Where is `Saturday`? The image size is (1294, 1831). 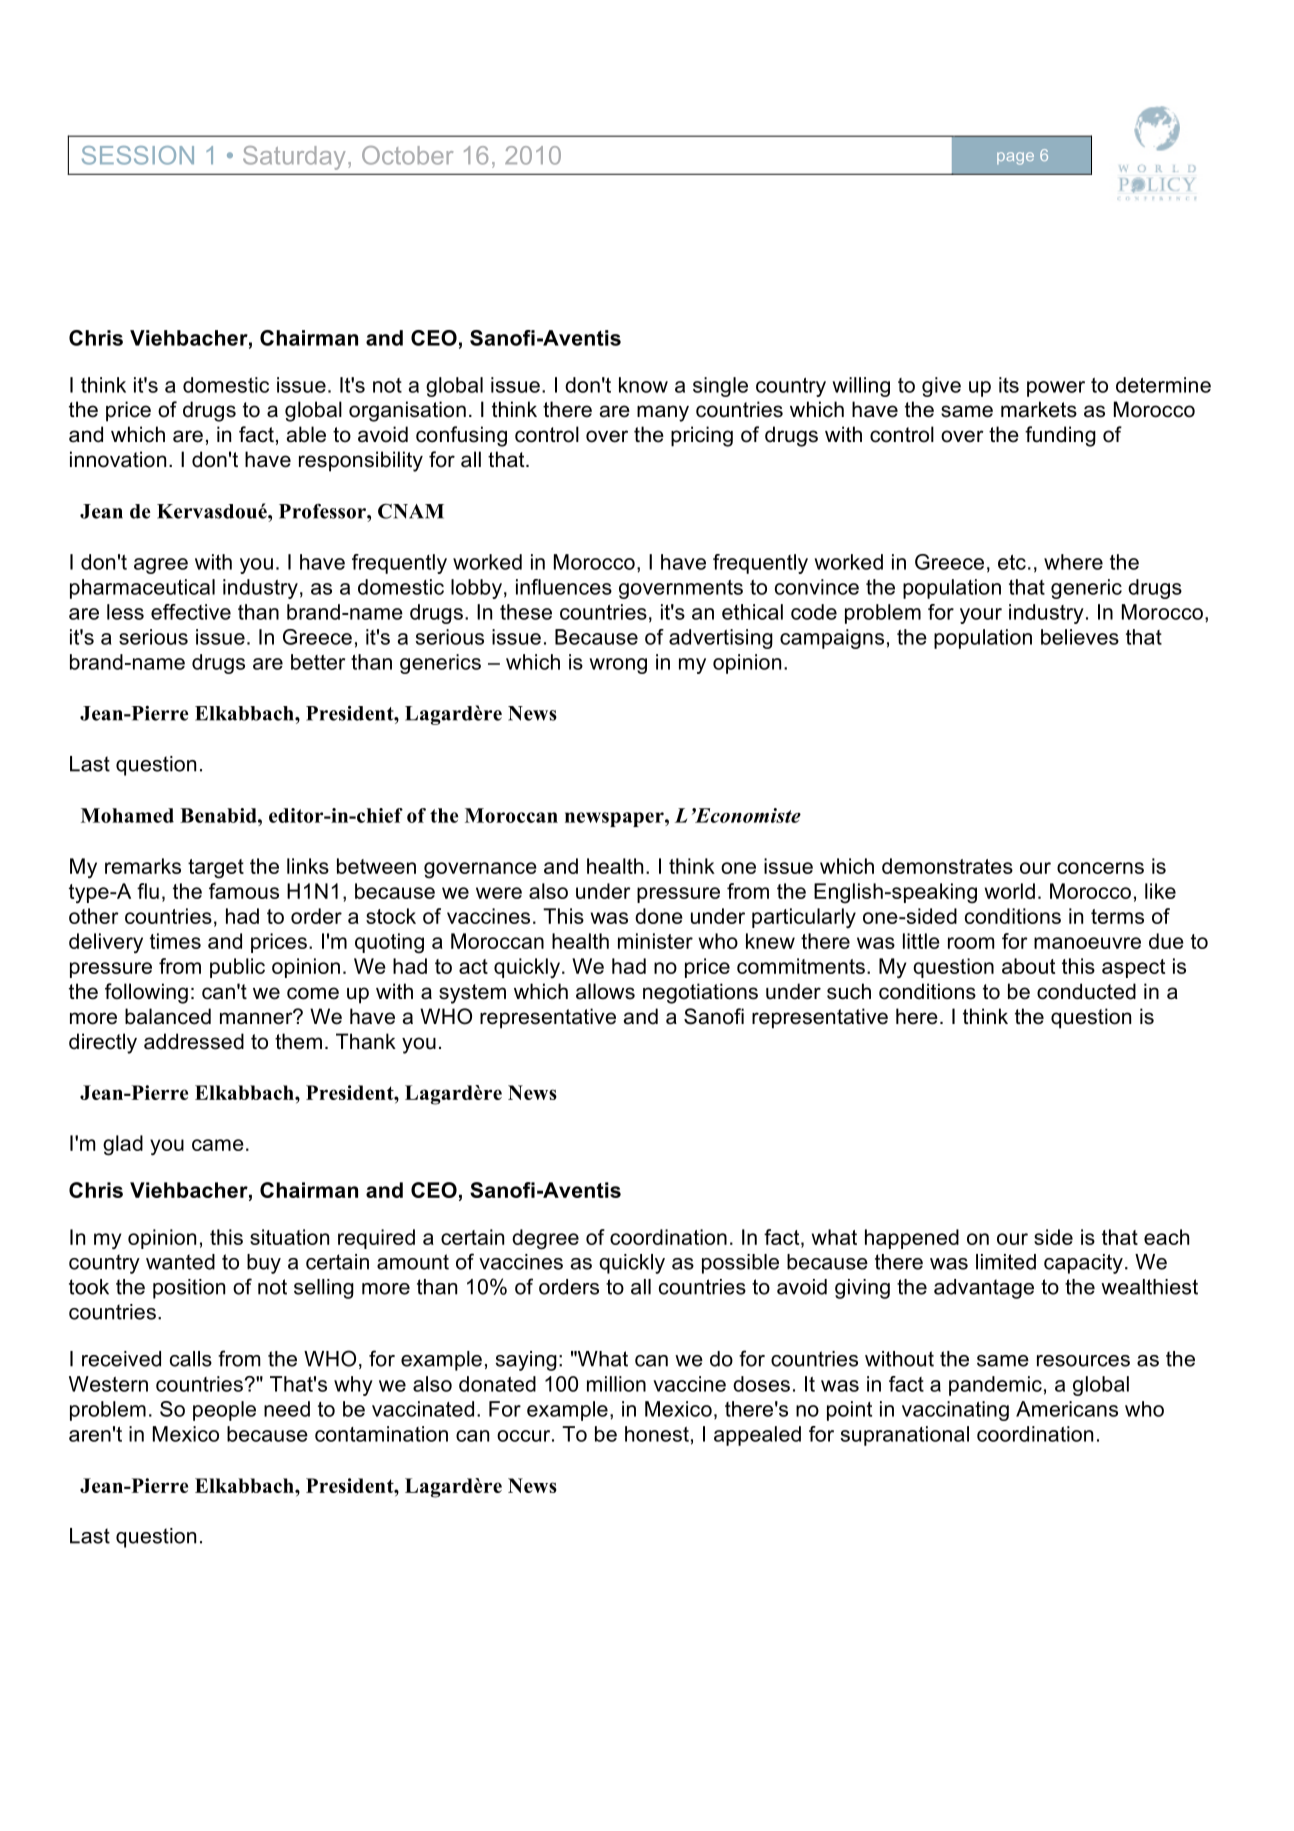
Saturday is located at coordinates (294, 158).
